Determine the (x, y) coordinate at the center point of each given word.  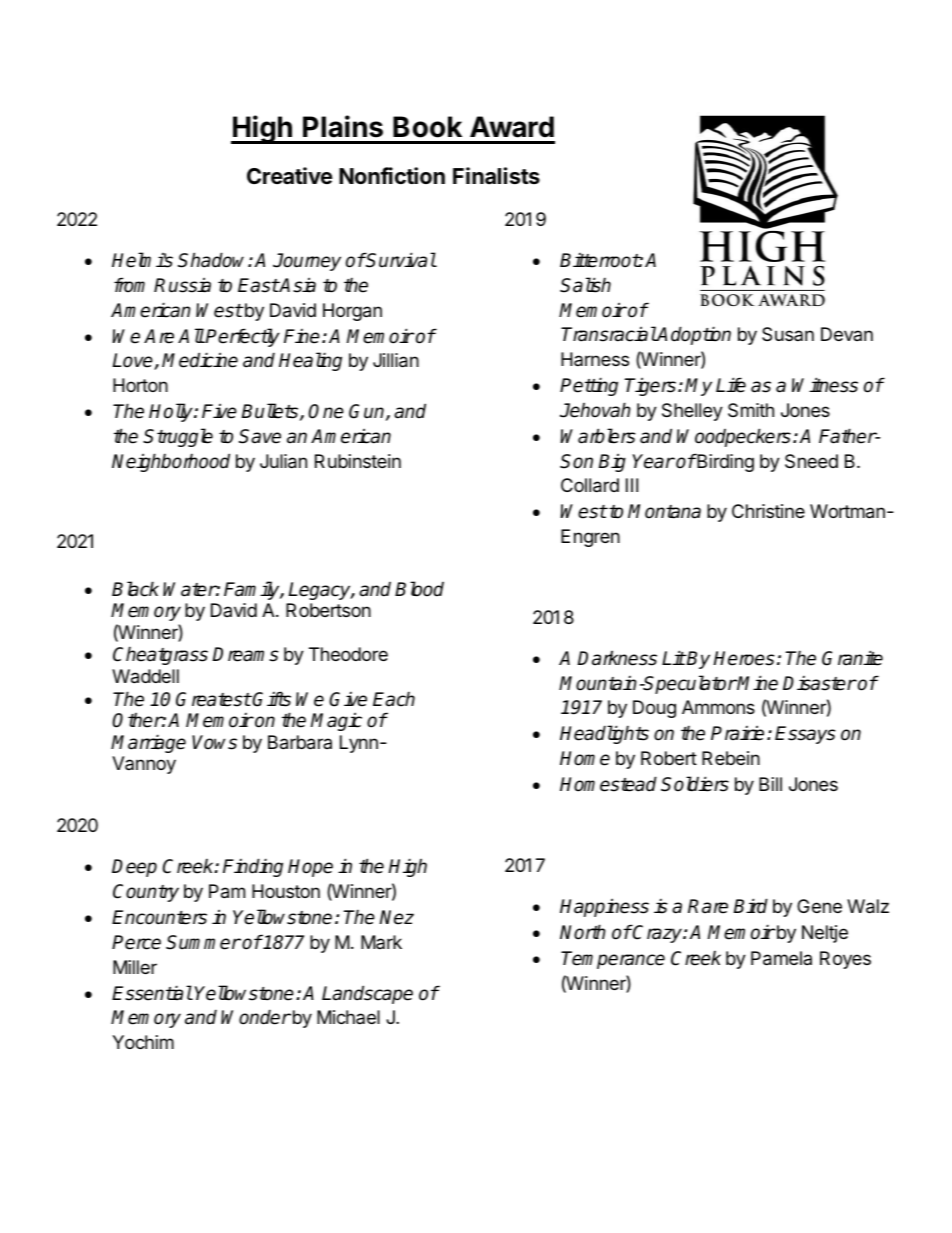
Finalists (496, 176)
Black (135, 589)
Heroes (744, 658)
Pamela (781, 958)
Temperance (613, 960)
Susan (788, 334)
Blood (419, 589)
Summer (203, 942)
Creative (289, 176)
